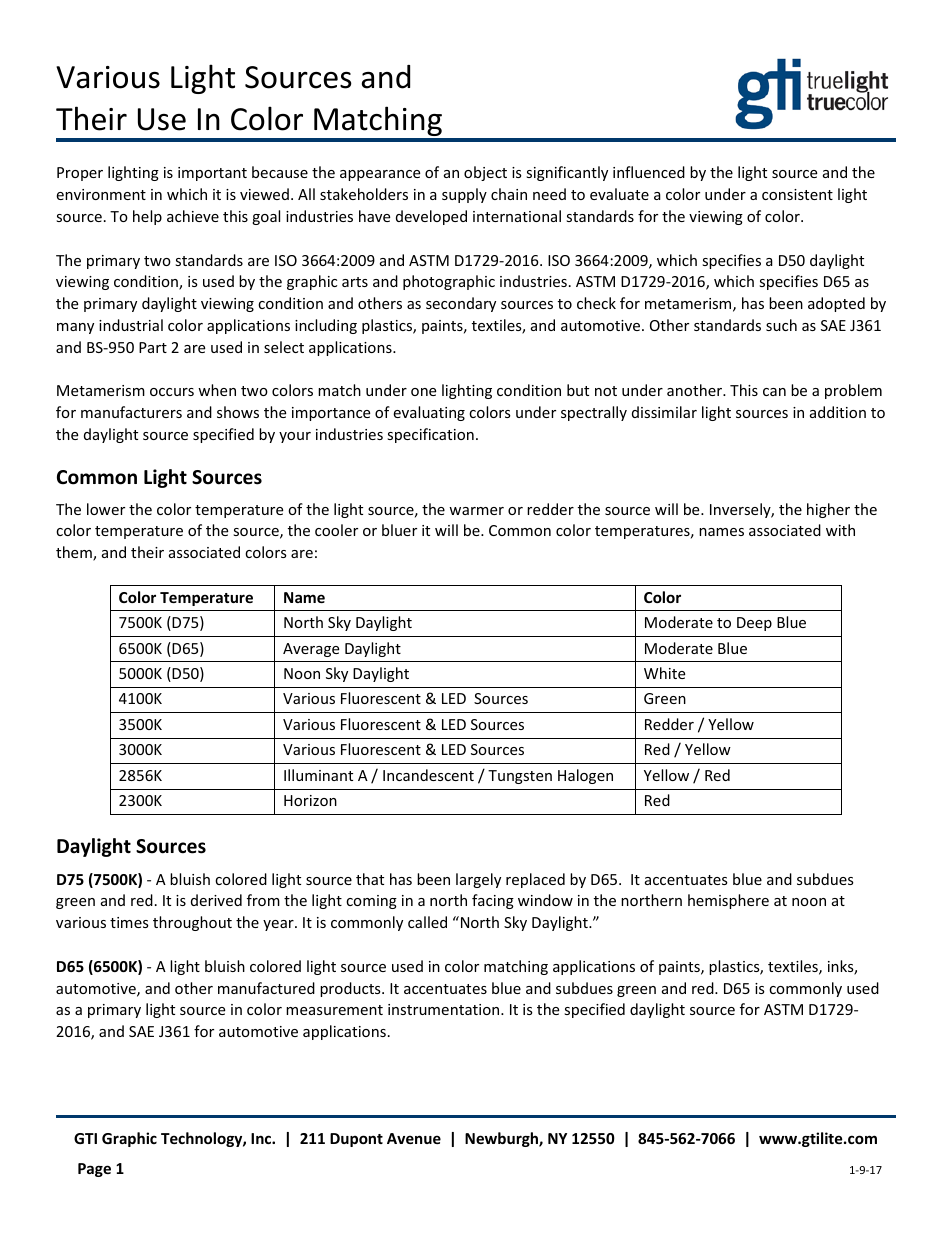 This document has height=1233, width=952. What do you see at coordinates (428, 775) in the document?
I see `Incandescent` at bounding box center [428, 775].
